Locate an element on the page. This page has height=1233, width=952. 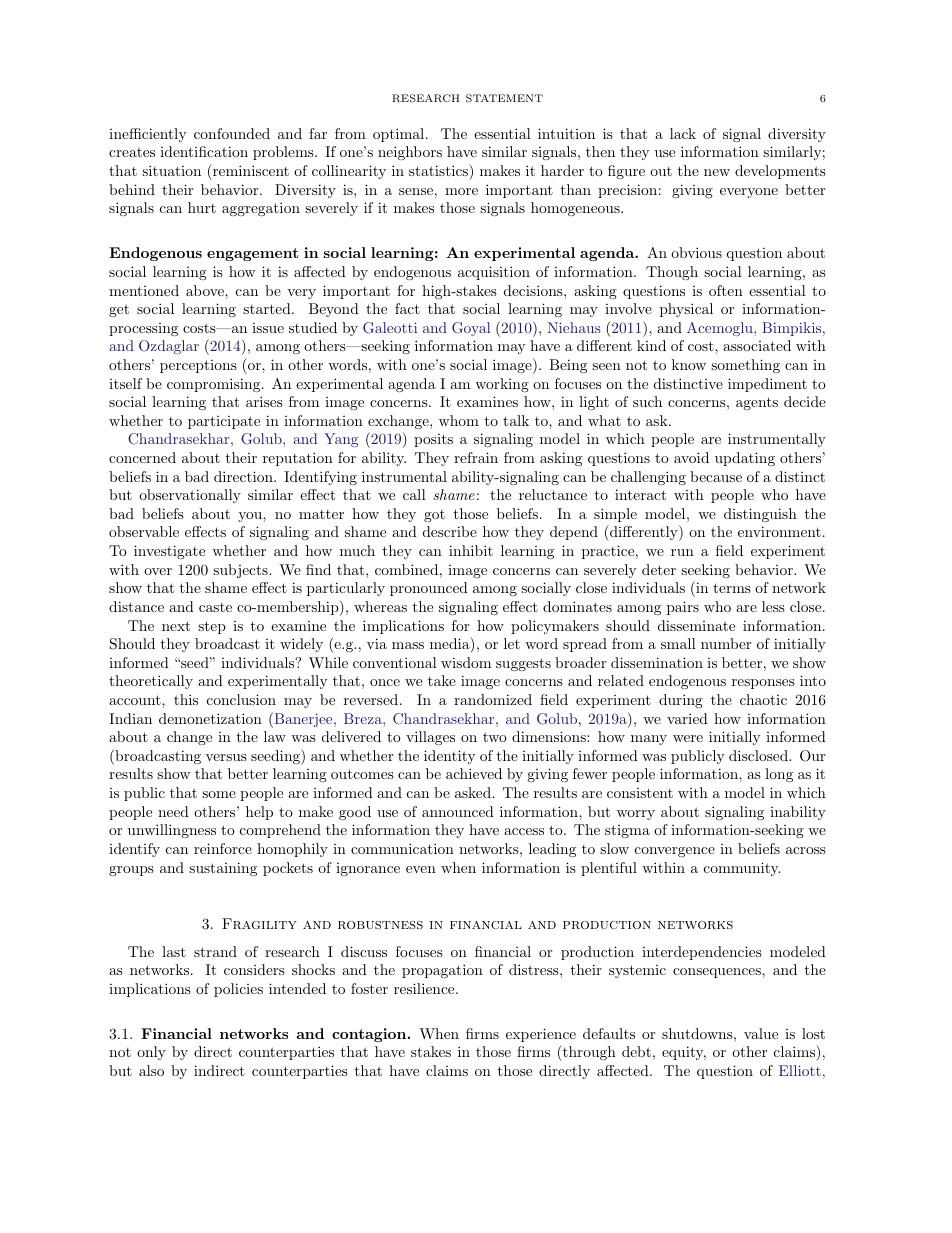
updating is located at coordinates (745, 459).
